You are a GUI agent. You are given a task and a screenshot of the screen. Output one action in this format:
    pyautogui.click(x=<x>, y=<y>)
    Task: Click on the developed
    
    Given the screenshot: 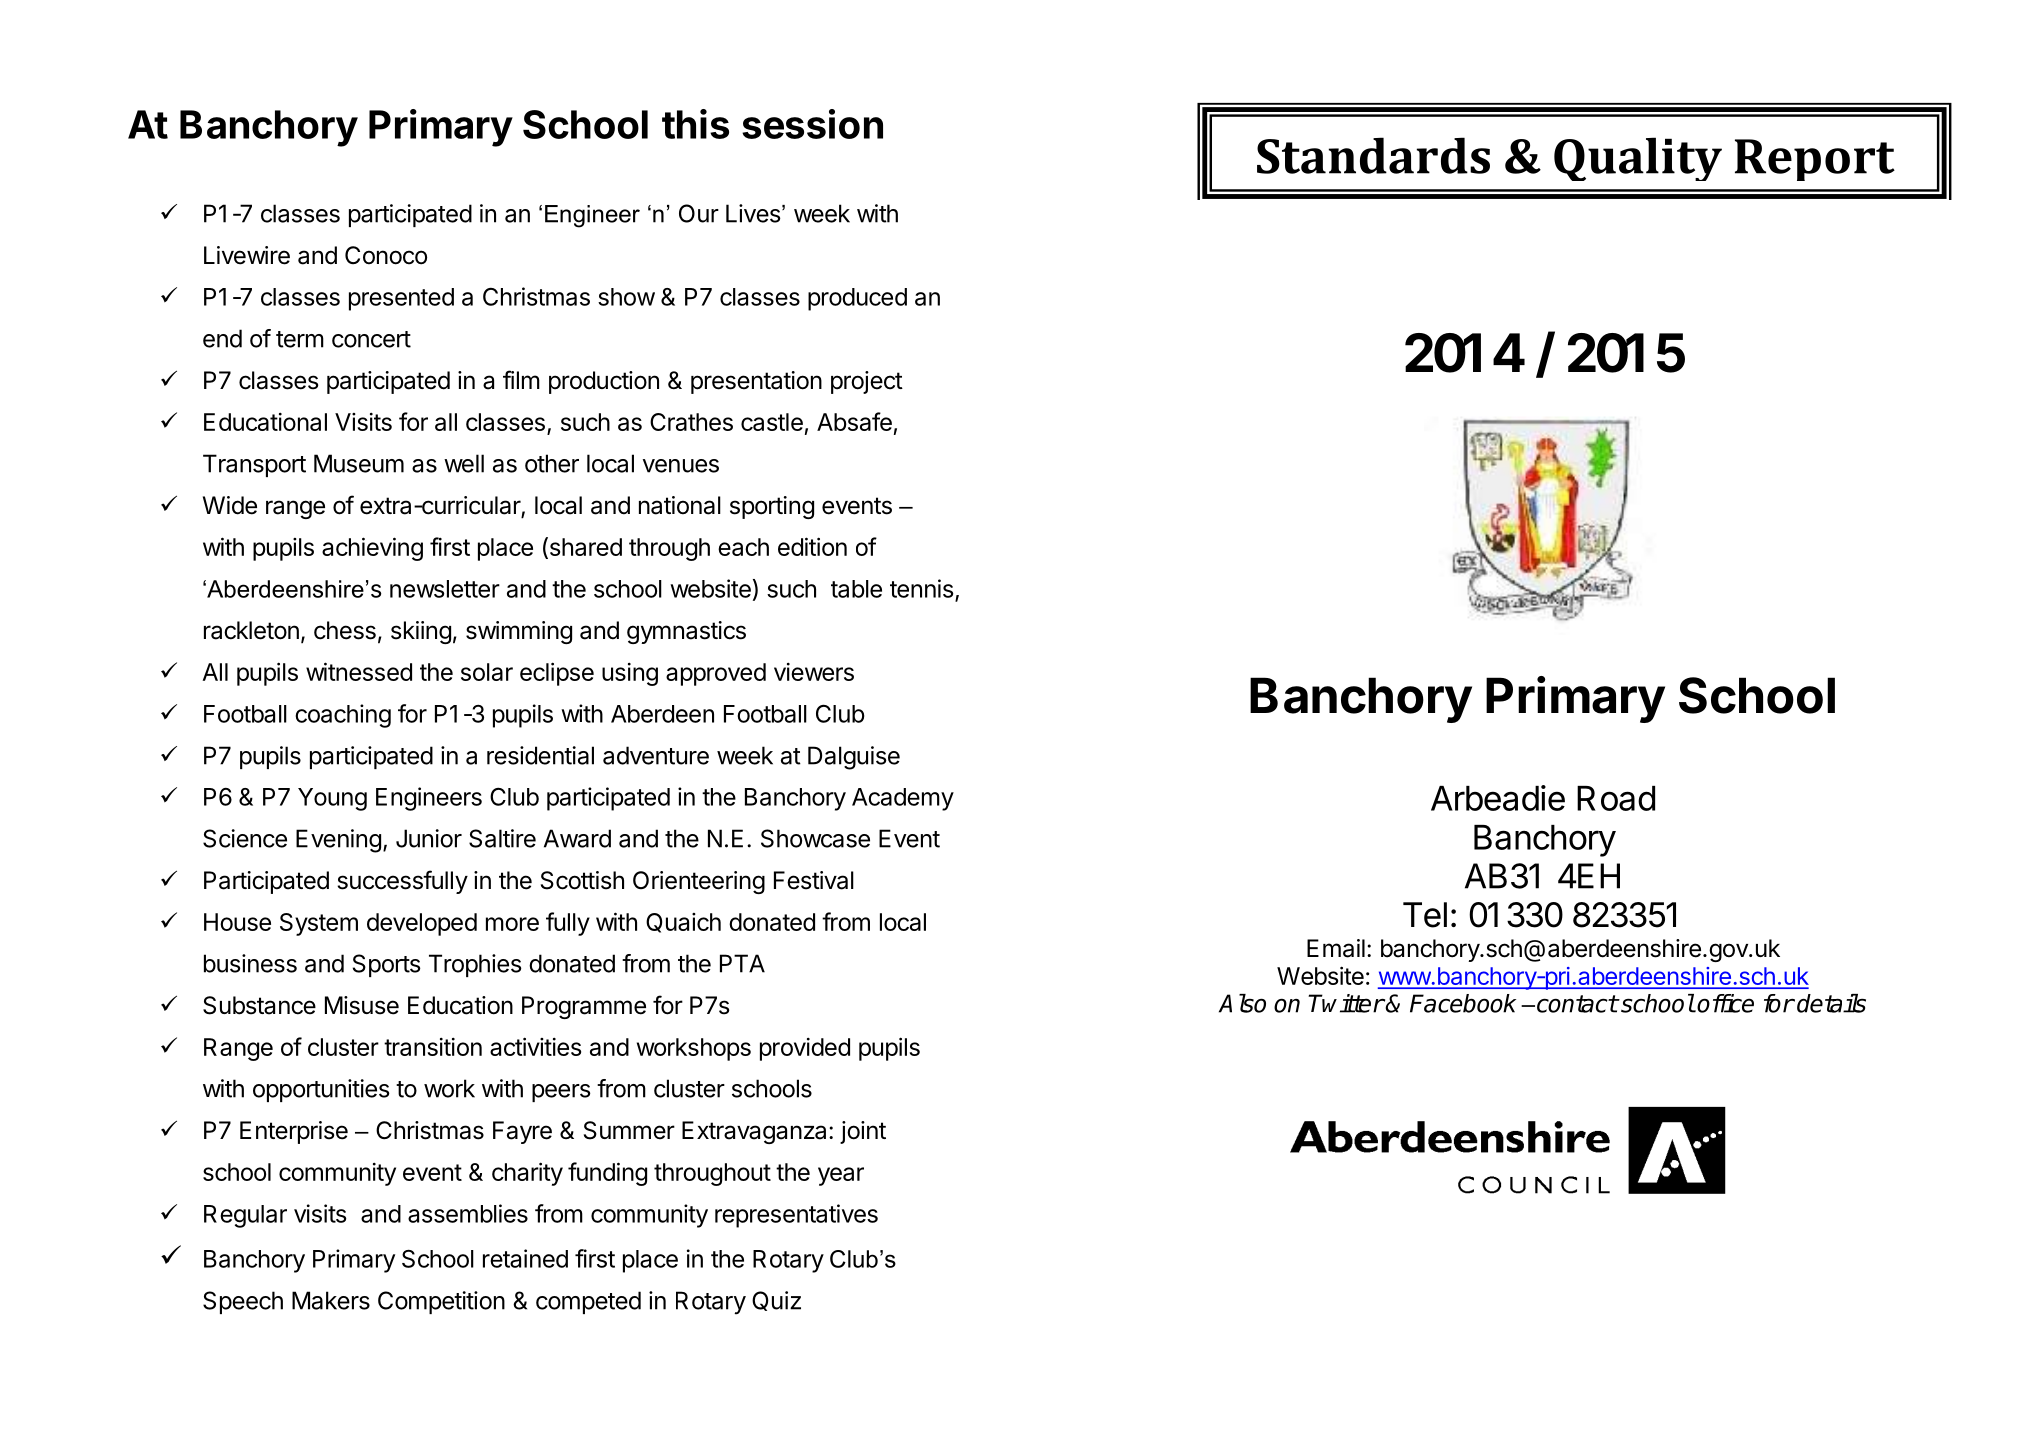 What is the action you would take?
    pyautogui.click(x=422, y=924)
